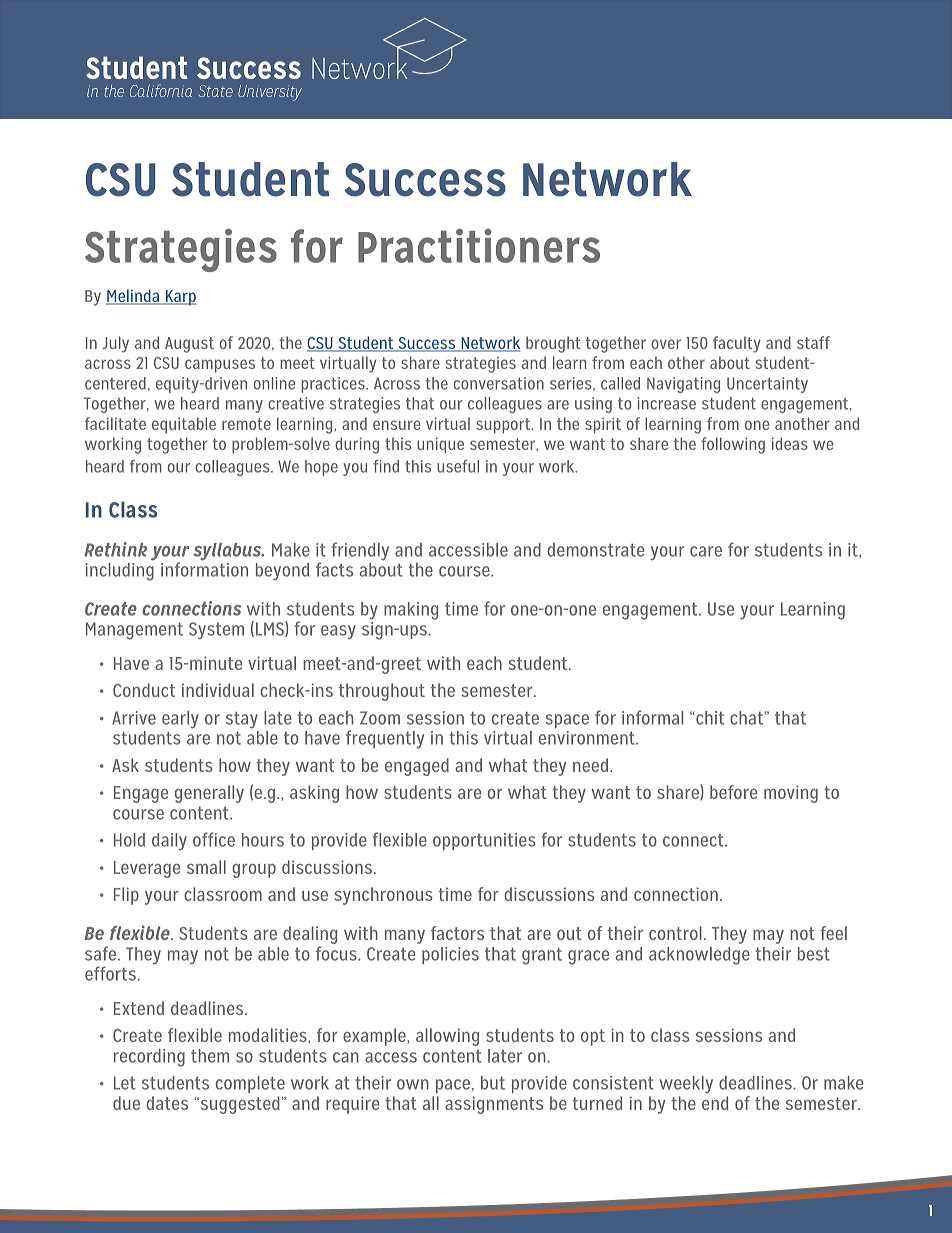 The image size is (952, 1233). I want to click on care, so click(706, 551).
